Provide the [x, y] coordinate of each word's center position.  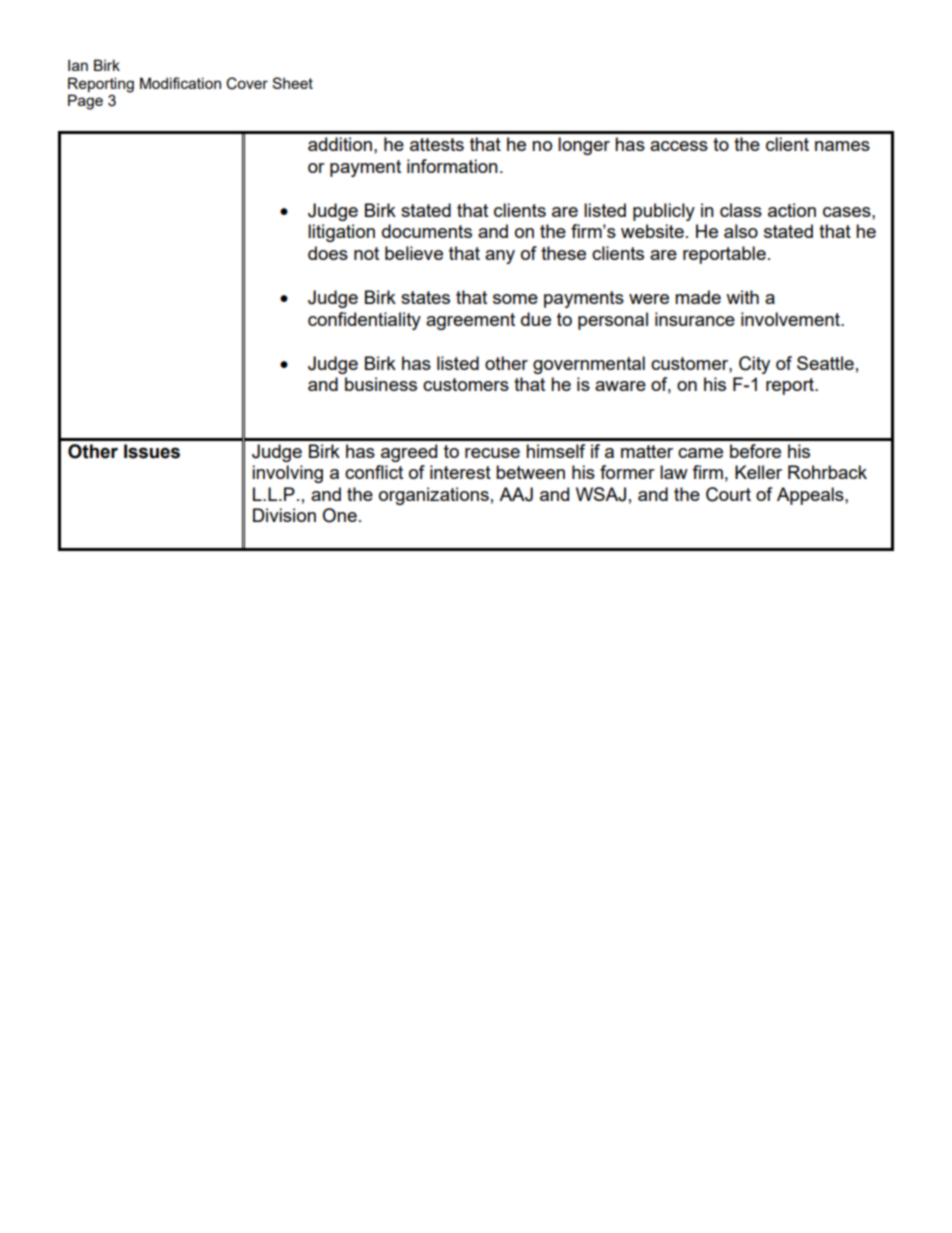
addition [340, 144]
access [679, 146]
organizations [434, 496]
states [425, 297]
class [741, 210]
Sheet [292, 83]
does [328, 253]
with [742, 297]
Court [728, 494]
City [754, 365]
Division [284, 515]
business [381, 384]
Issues [152, 451]
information [452, 166]
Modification [180, 83]
